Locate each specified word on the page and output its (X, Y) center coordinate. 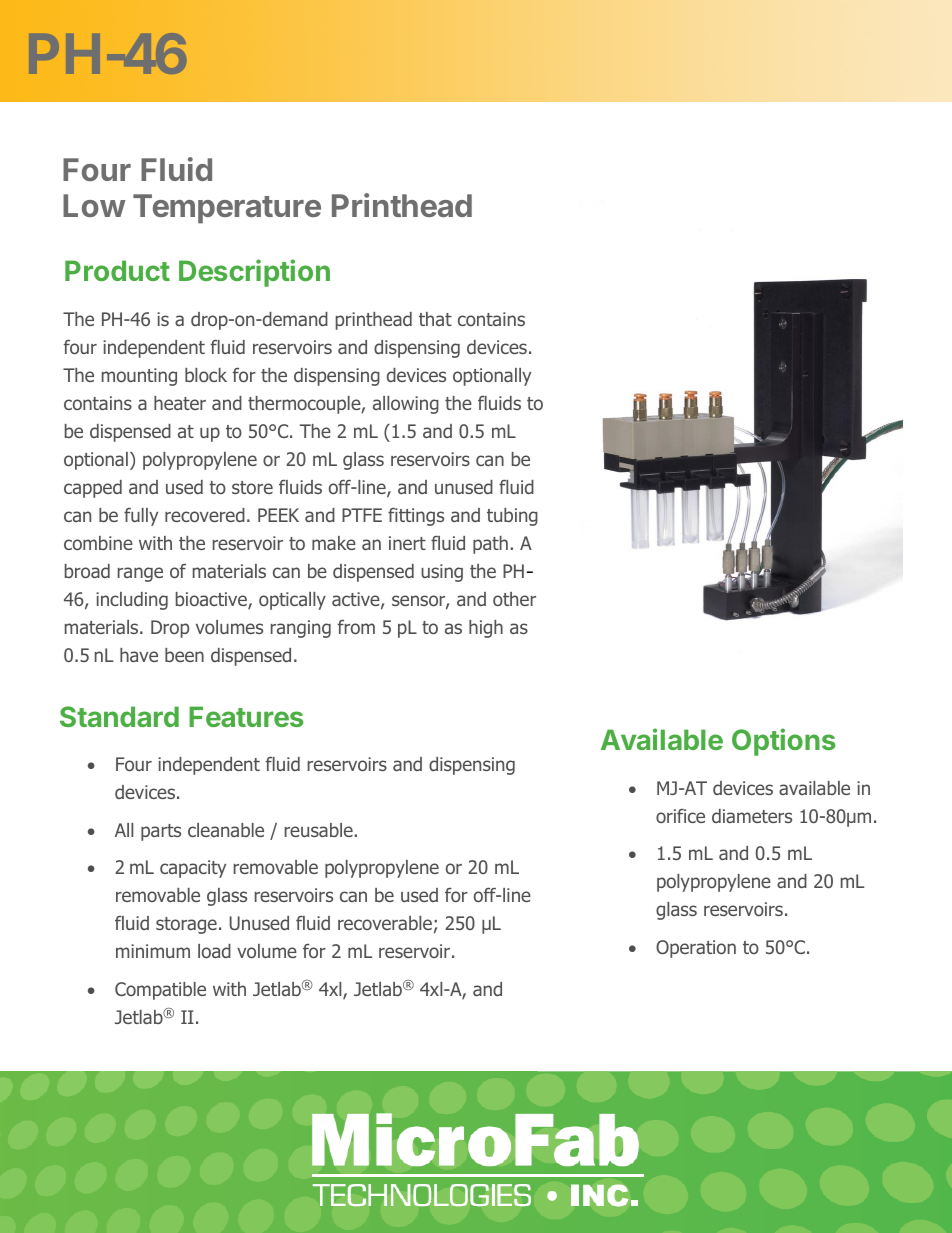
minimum (153, 951)
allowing (406, 405)
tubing (512, 517)
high (486, 629)
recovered (205, 515)
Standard (119, 716)
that (435, 319)
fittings (416, 517)
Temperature (227, 209)
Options (784, 742)
